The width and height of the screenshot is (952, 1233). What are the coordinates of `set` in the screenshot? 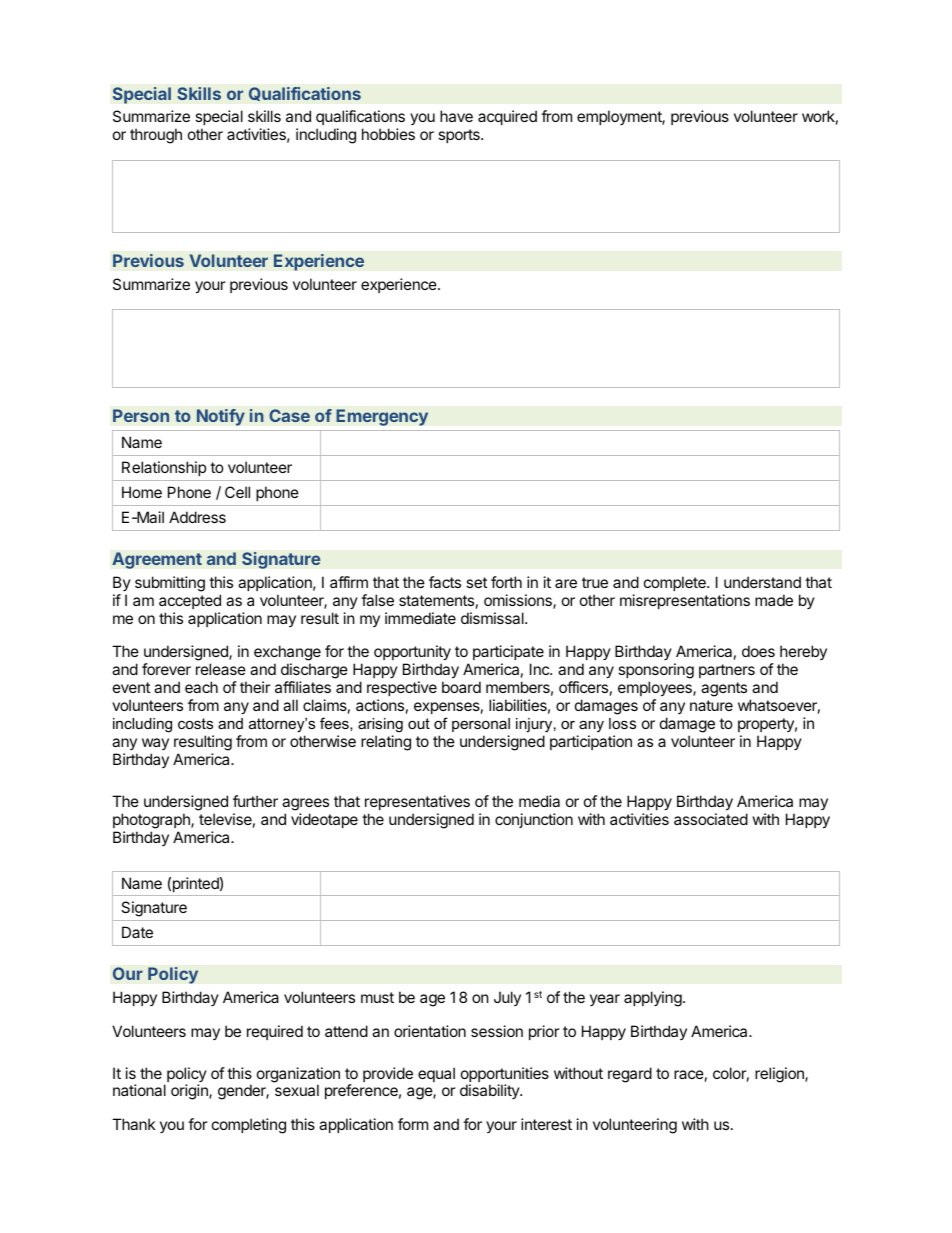 It's located at (476, 582).
